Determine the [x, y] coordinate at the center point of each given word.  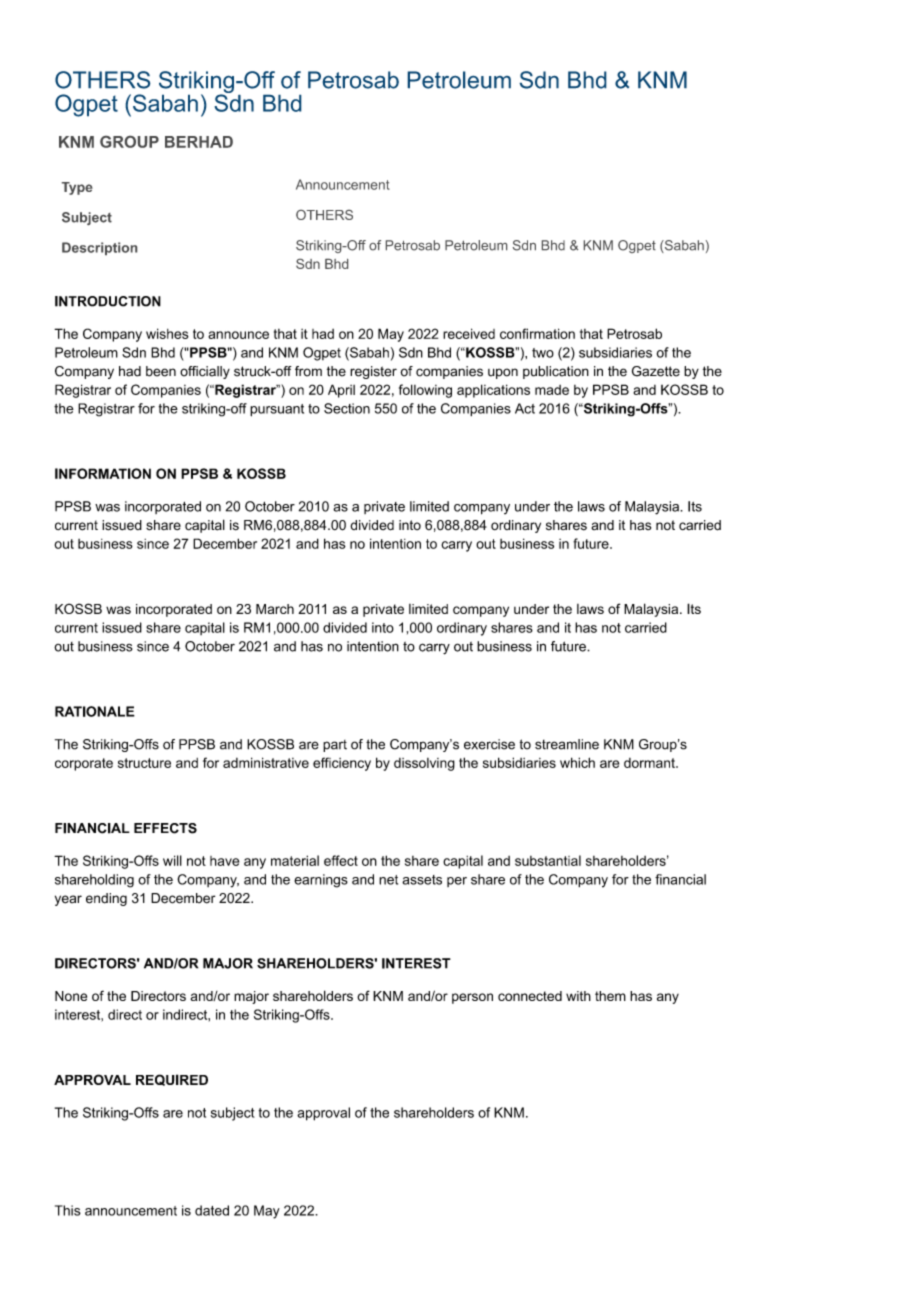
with [578, 996]
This [68, 1210]
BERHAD [199, 142]
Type [77, 188]
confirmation [537, 333]
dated [212, 1210]
